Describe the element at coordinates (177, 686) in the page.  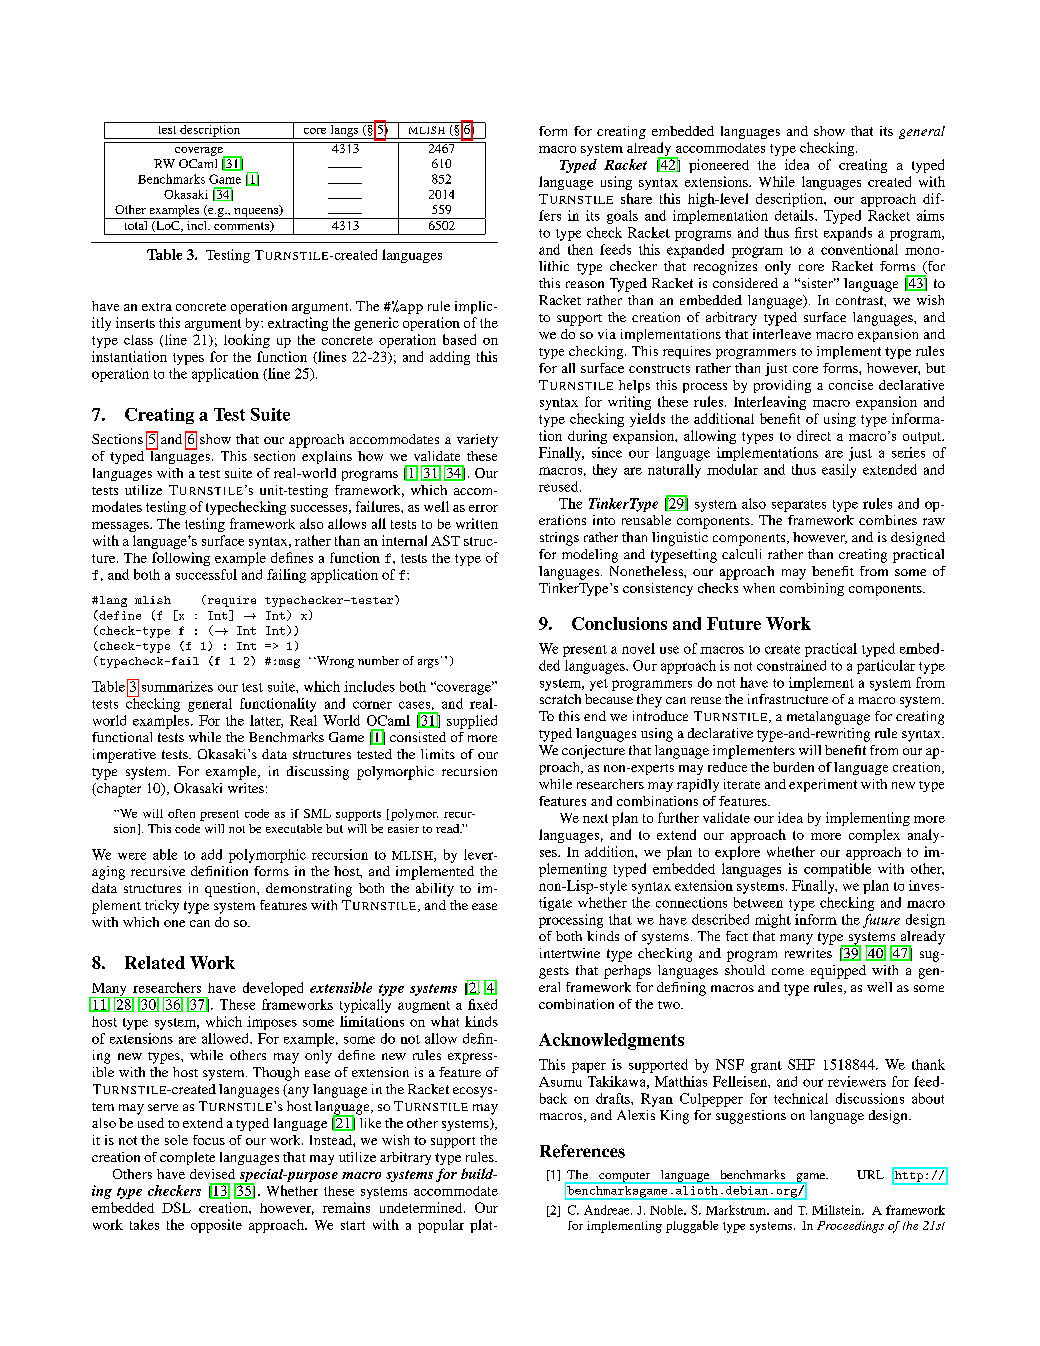
I see `summarizes` at that location.
